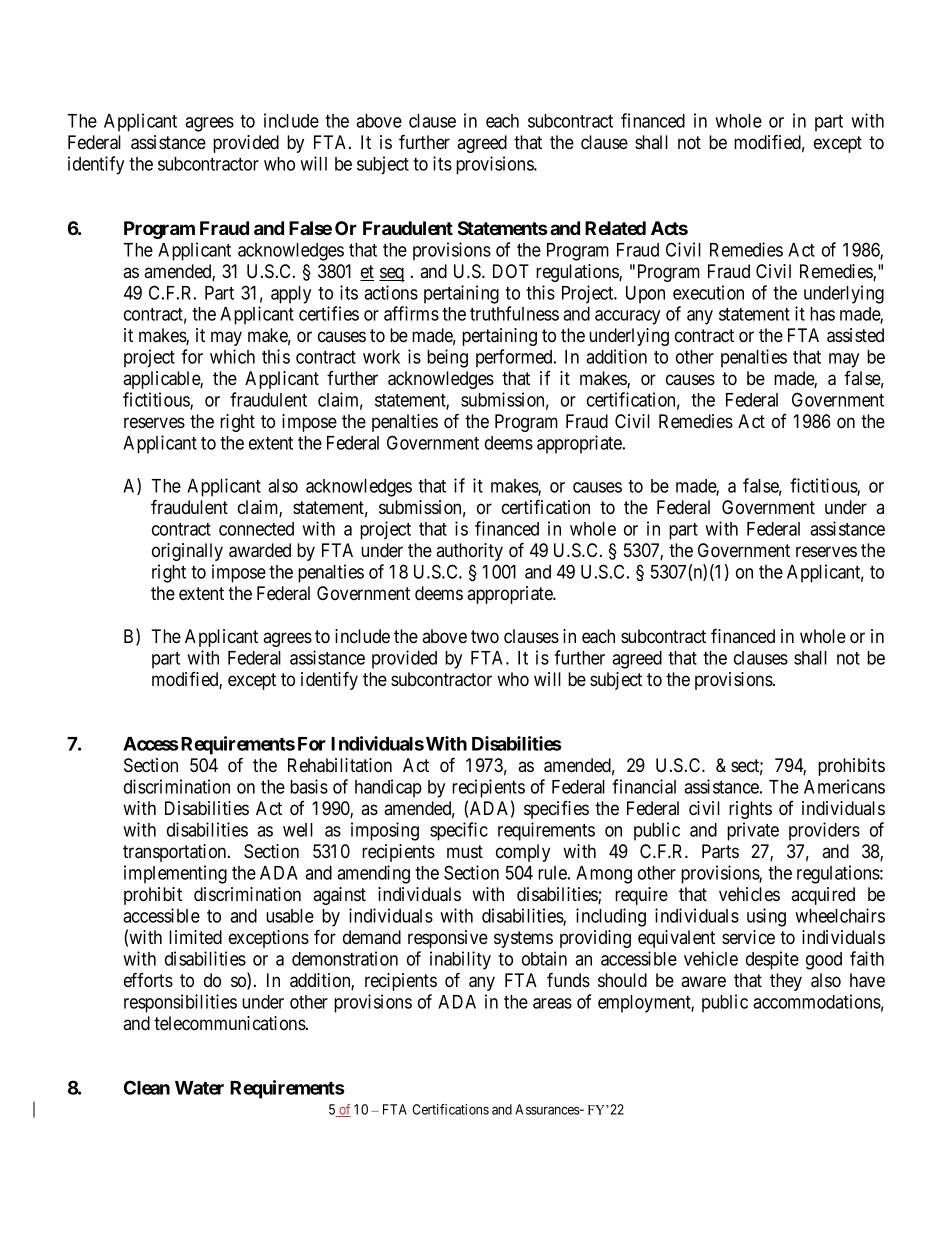 Image resolution: width=952 pixels, height=1233 pixels. What do you see at coordinates (291, 295) in the image?
I see `apply` at bounding box center [291, 295].
